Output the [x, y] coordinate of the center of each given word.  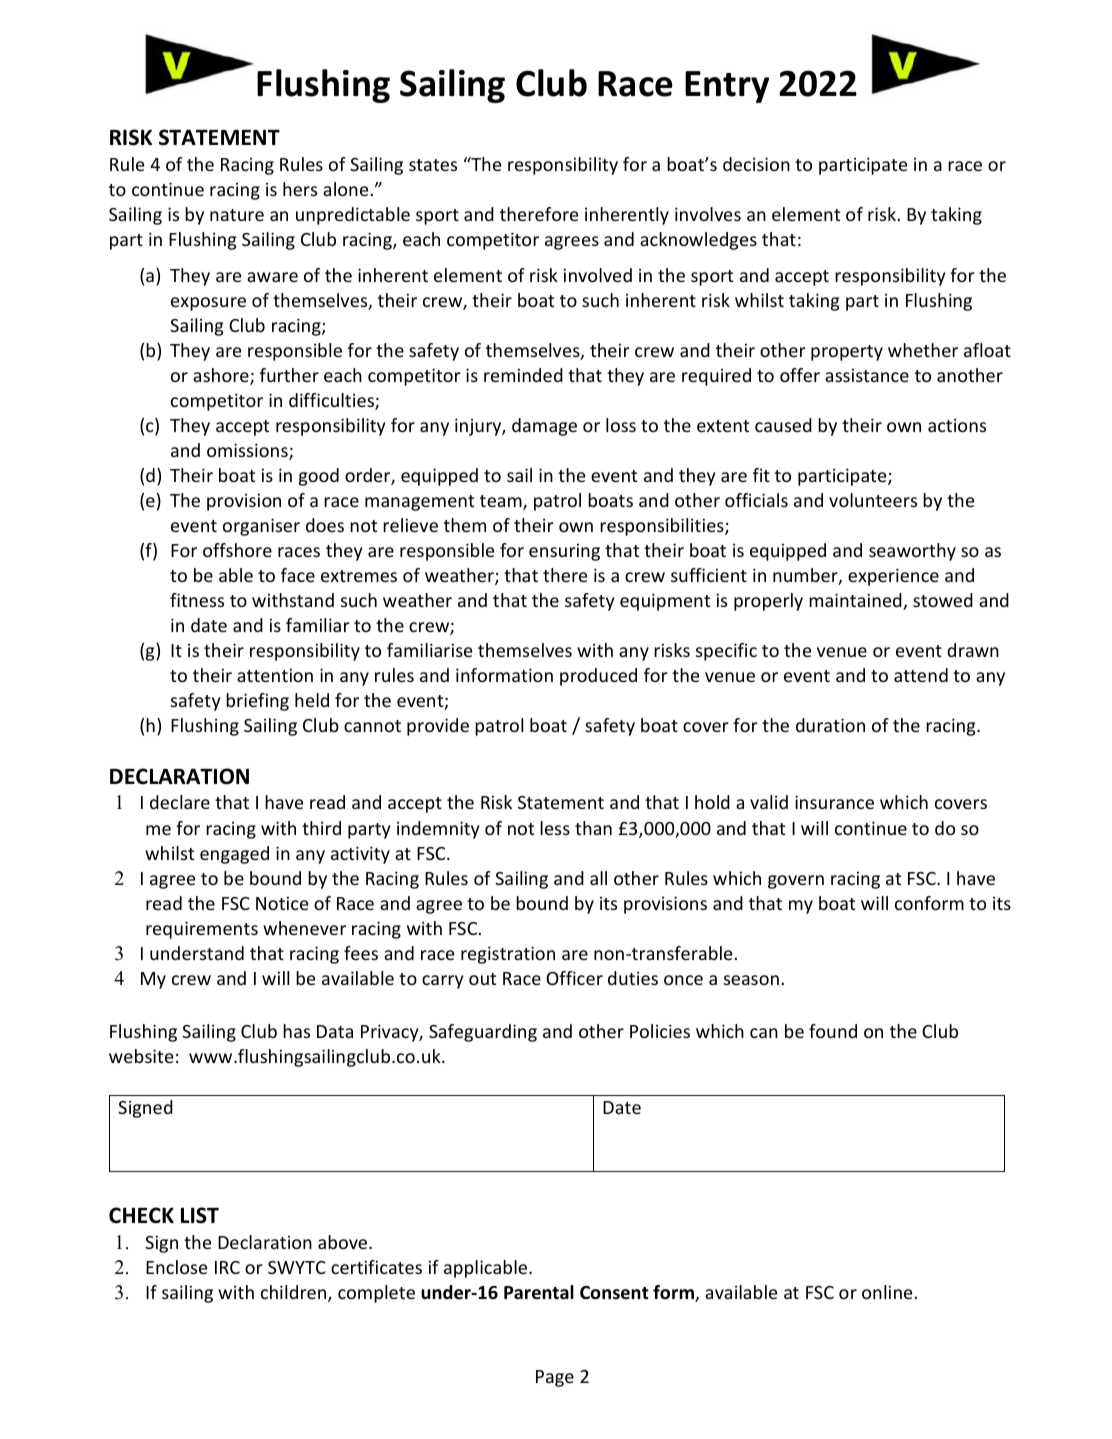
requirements [202, 930]
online [887, 1292]
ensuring [564, 552]
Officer [574, 978]
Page [555, 1378]
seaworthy [912, 552]
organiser [261, 527]
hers [300, 189]
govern [796, 882]
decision [756, 164]
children [295, 1293]
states [433, 165]
